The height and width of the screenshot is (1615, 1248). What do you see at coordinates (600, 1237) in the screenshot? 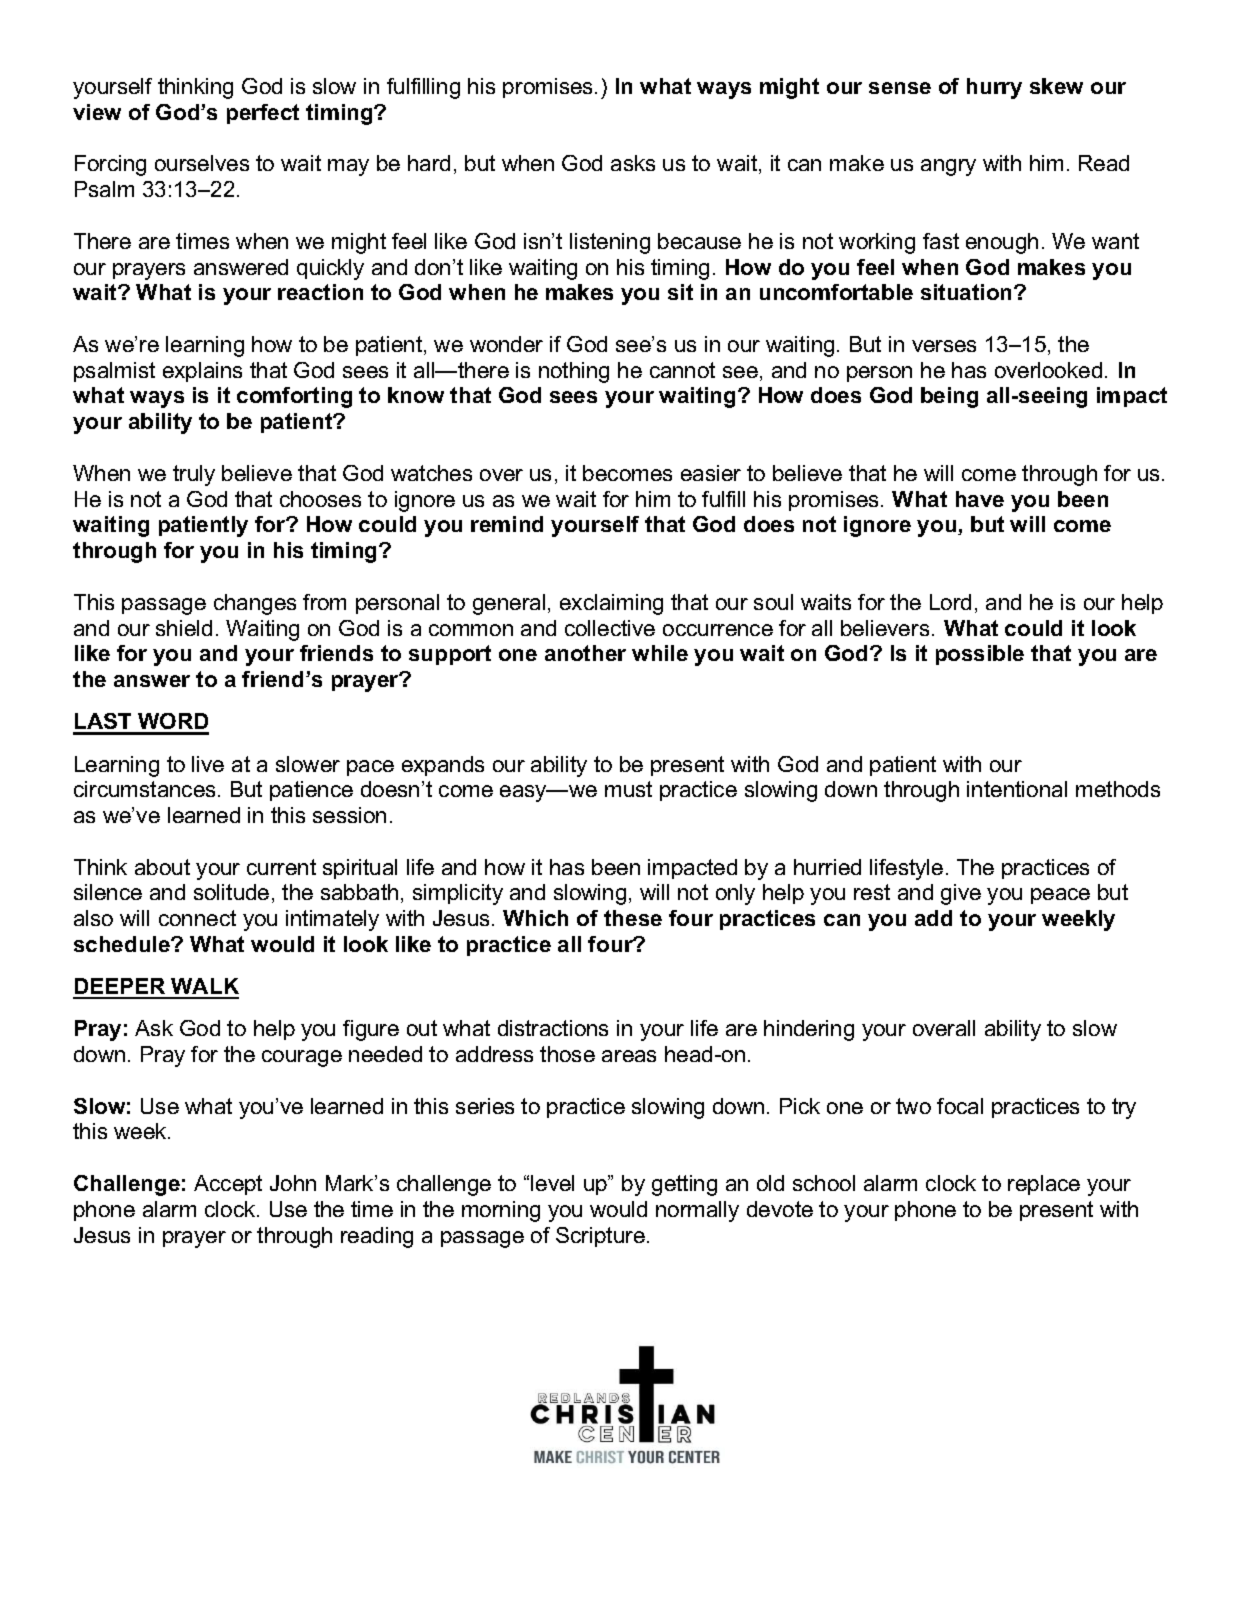
I see `Scripture` at bounding box center [600, 1237].
